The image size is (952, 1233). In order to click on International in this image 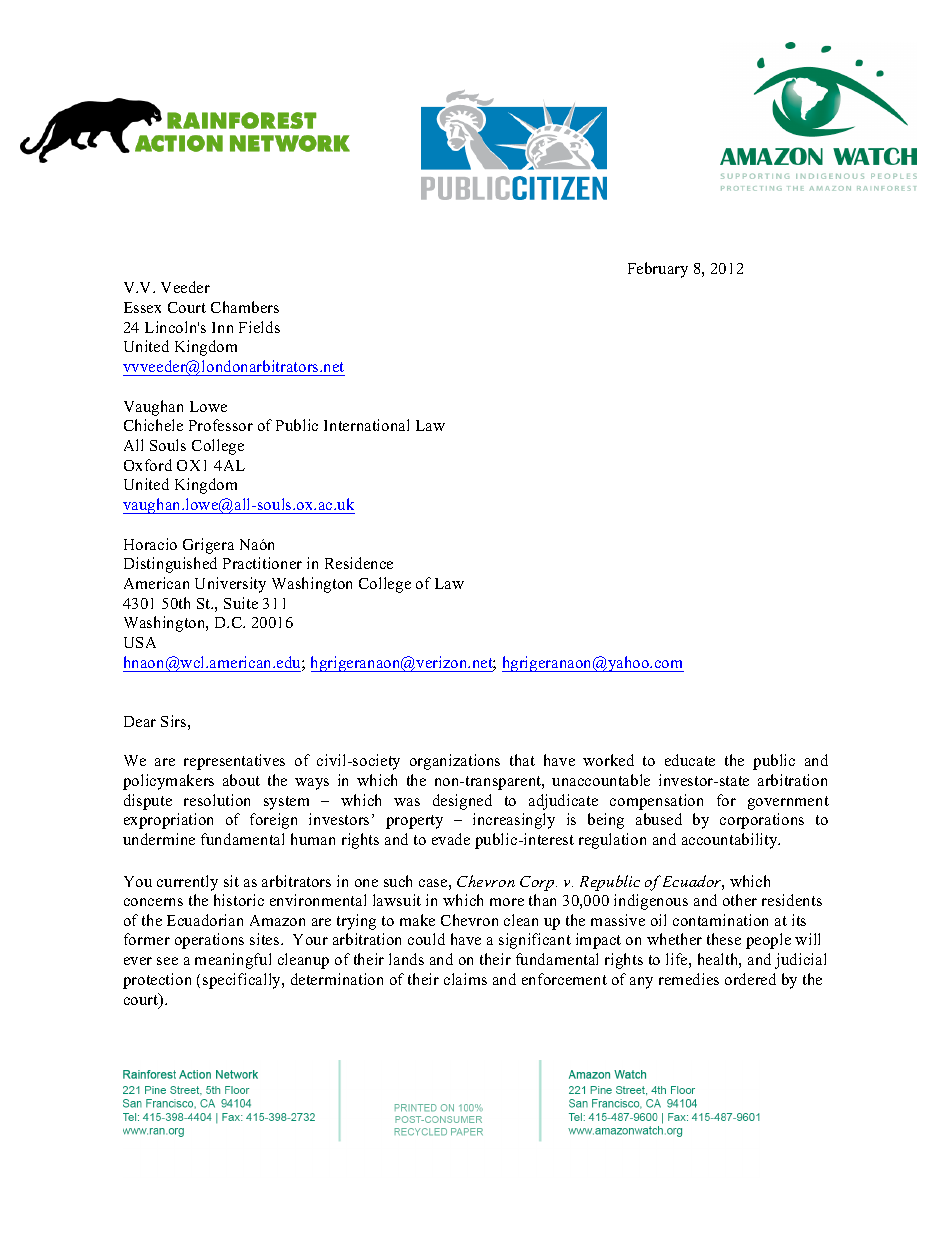, I will do `click(366, 425)`.
